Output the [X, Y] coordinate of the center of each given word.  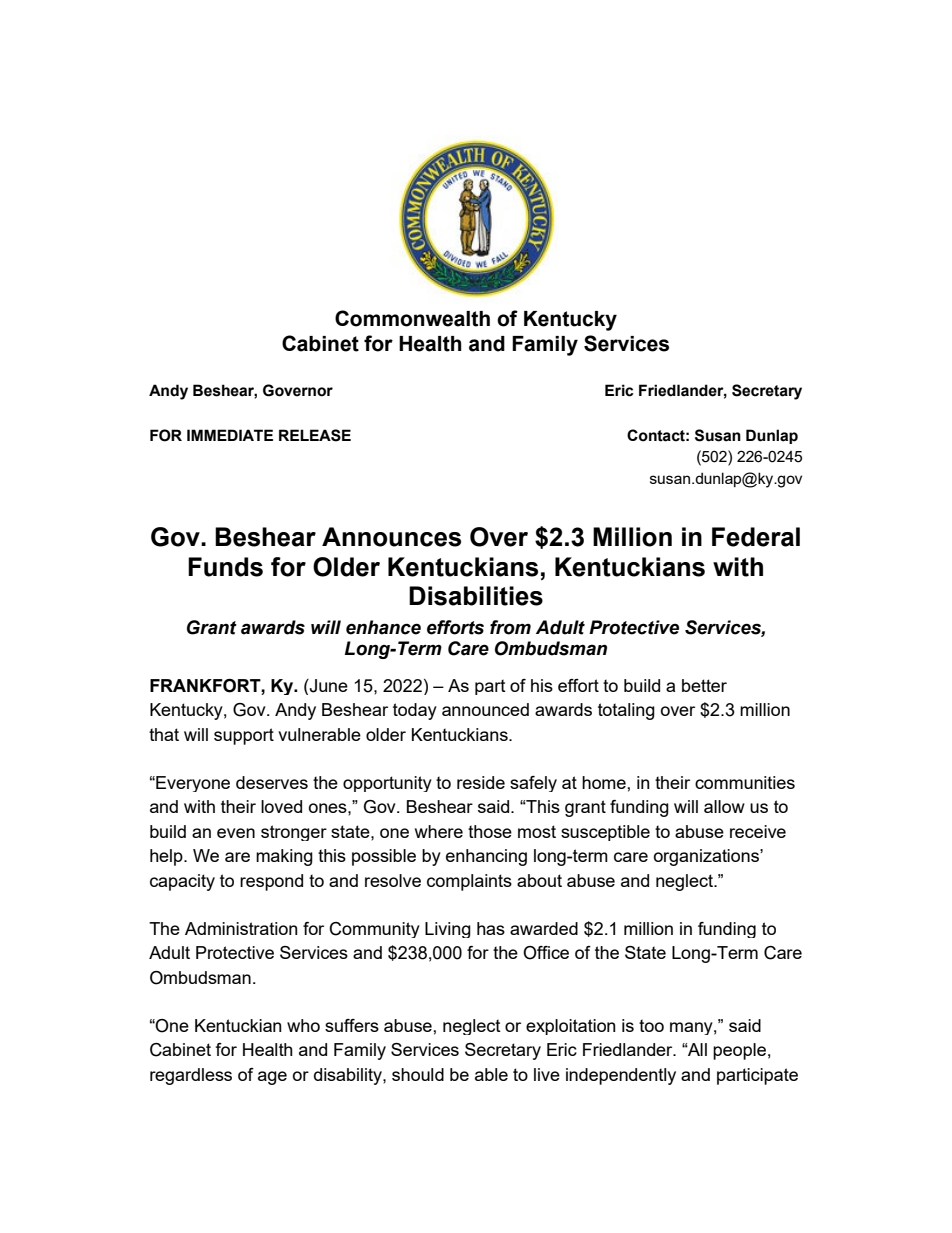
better [704, 685]
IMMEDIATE [230, 435]
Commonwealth [412, 318]
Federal [756, 537]
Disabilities [476, 596]
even [236, 833]
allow [724, 806]
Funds [225, 567]
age [272, 1078]
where [439, 831]
